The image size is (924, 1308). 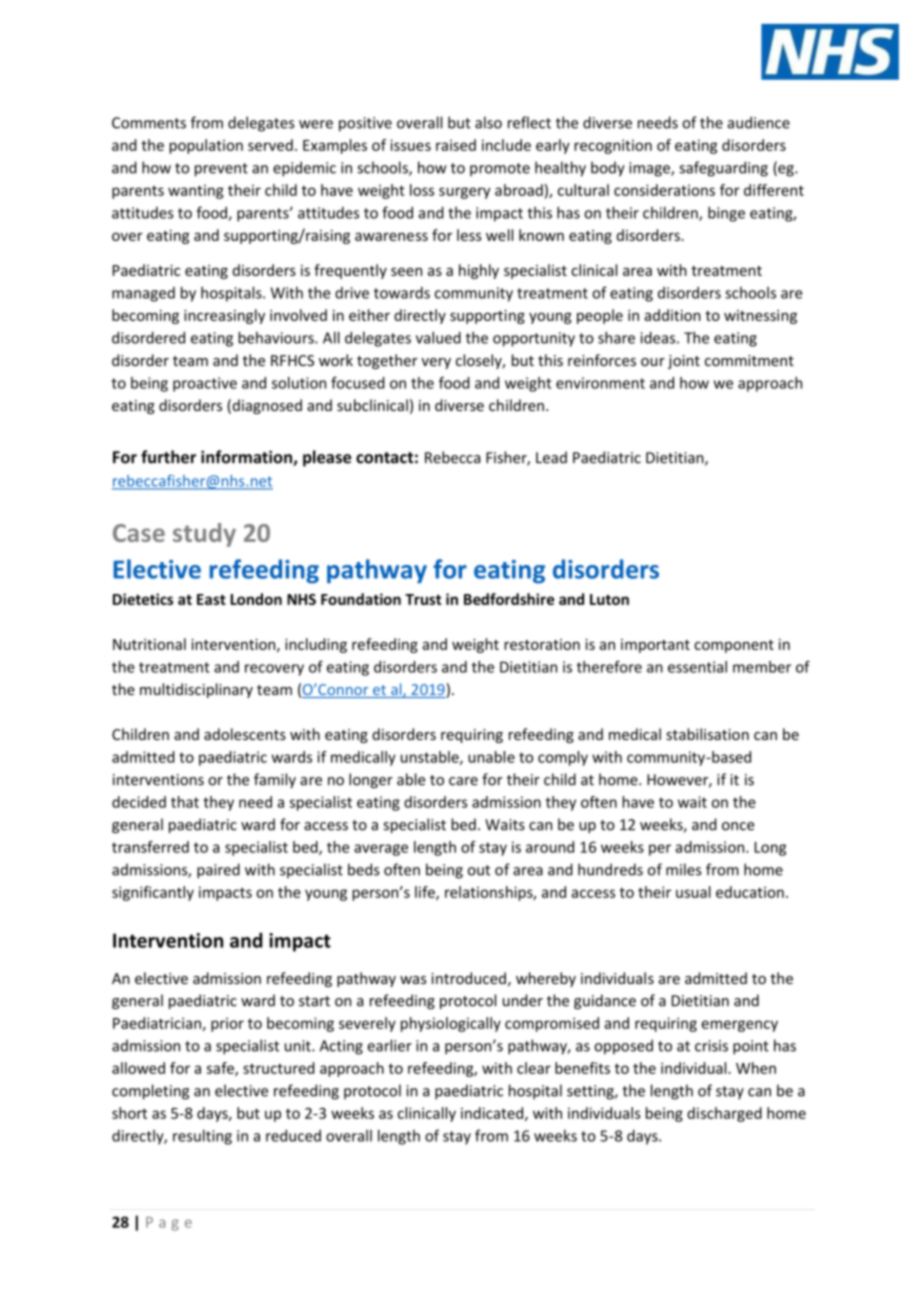 I want to click on out, so click(x=479, y=870).
